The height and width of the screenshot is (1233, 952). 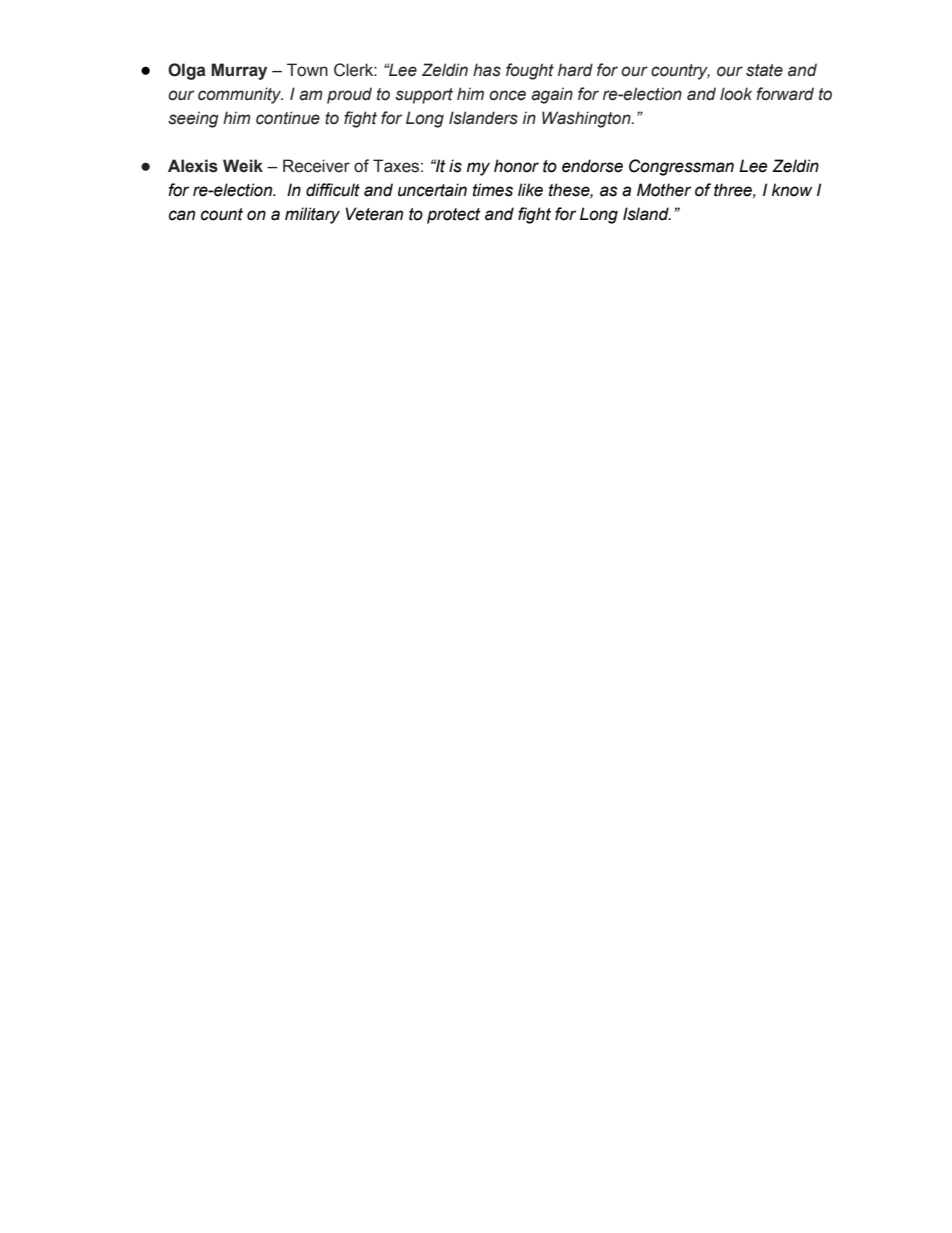 What do you see at coordinates (239, 71) in the screenshot?
I see `Murray` at bounding box center [239, 71].
